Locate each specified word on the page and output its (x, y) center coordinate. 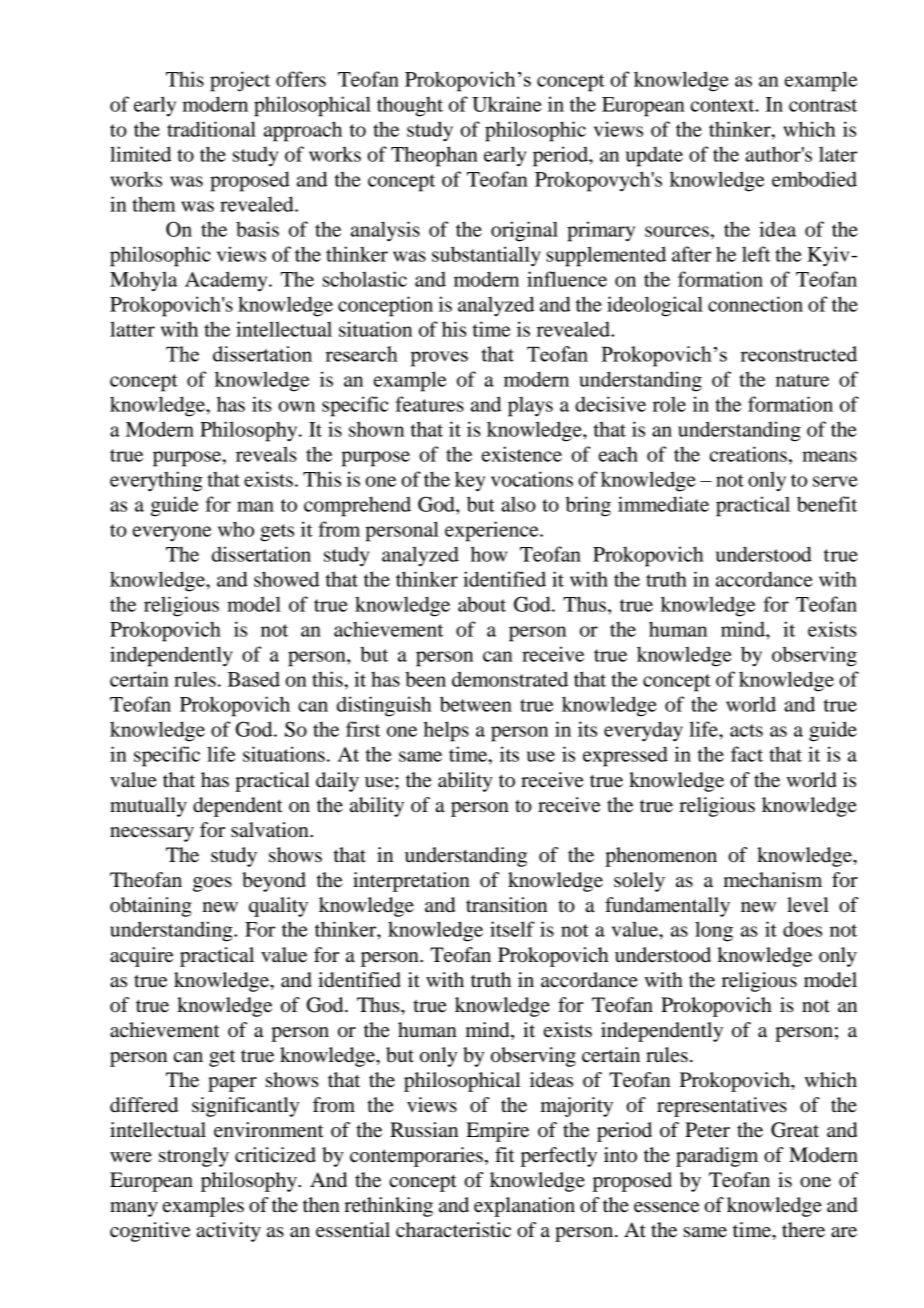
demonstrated (510, 679)
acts (746, 730)
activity (229, 1232)
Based (253, 679)
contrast (823, 105)
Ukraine (507, 104)
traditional (211, 129)
